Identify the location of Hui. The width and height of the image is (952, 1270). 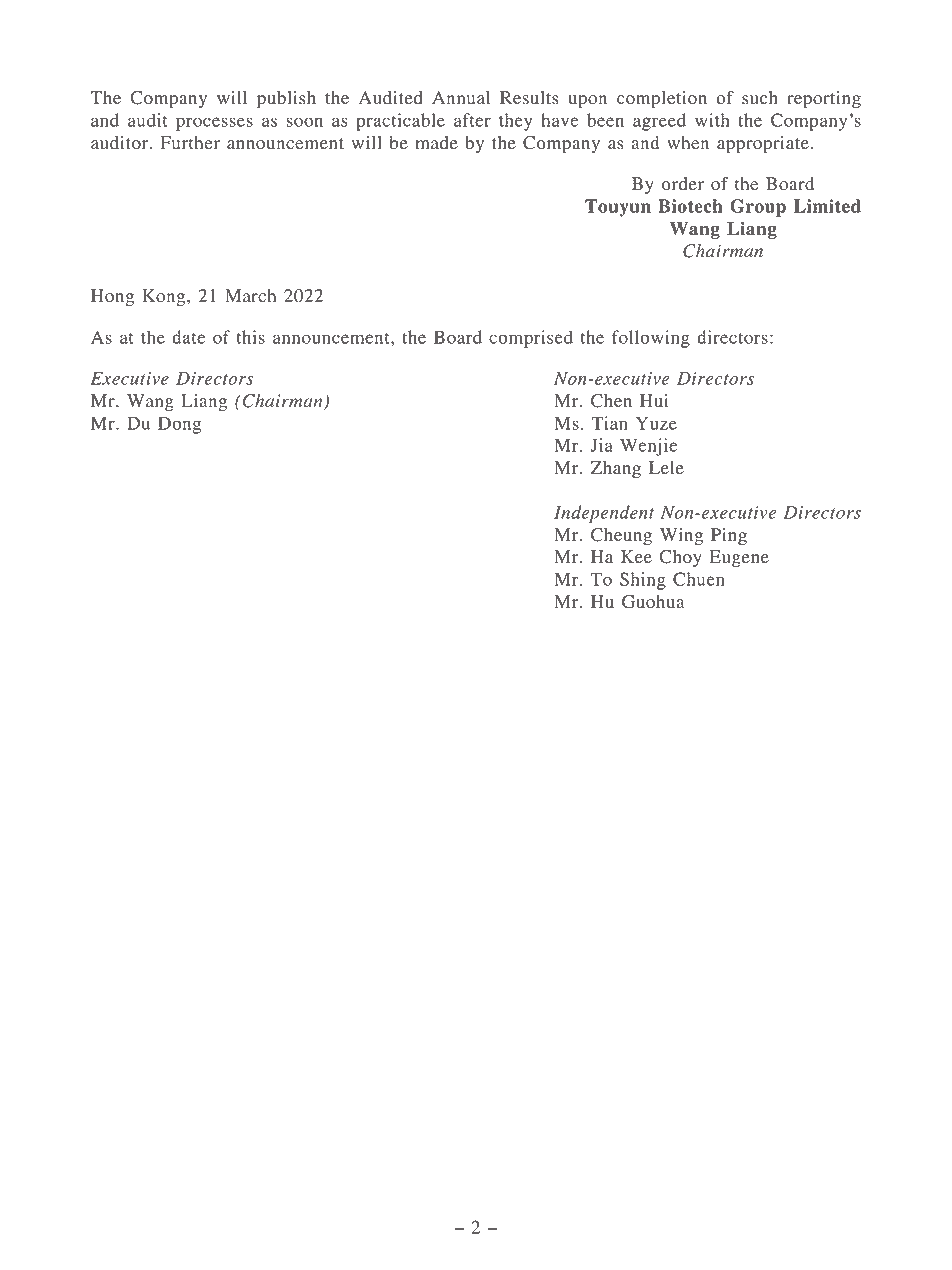
(654, 401).
